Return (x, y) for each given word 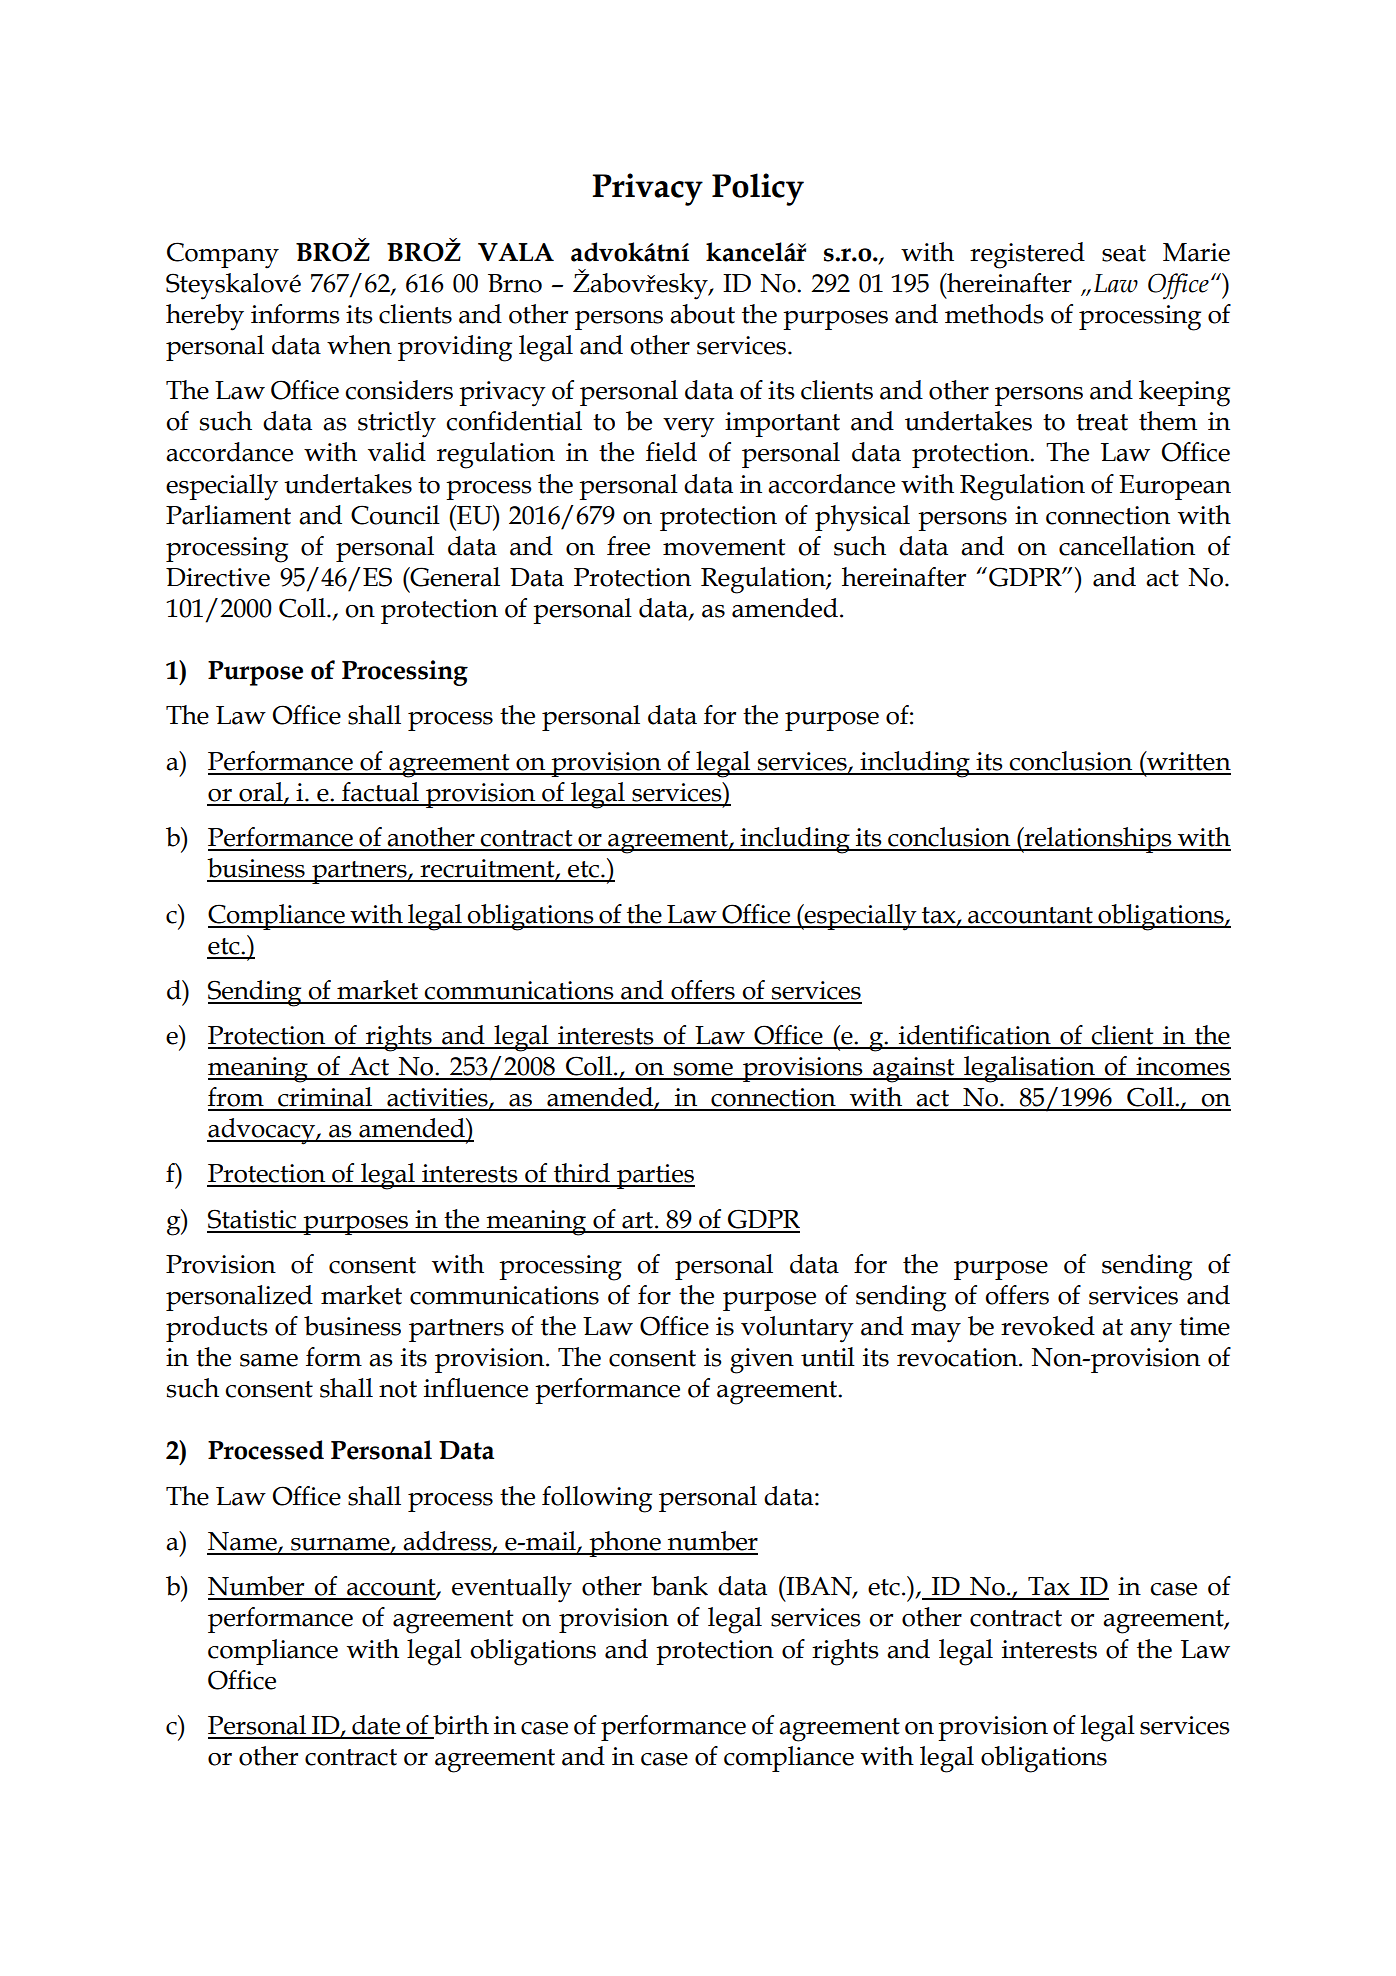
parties (655, 1176)
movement (724, 547)
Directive (218, 577)
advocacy (262, 1131)
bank (679, 1586)
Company (223, 255)
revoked (1048, 1326)
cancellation (1127, 546)
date (376, 1725)
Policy (758, 189)
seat (1124, 253)
